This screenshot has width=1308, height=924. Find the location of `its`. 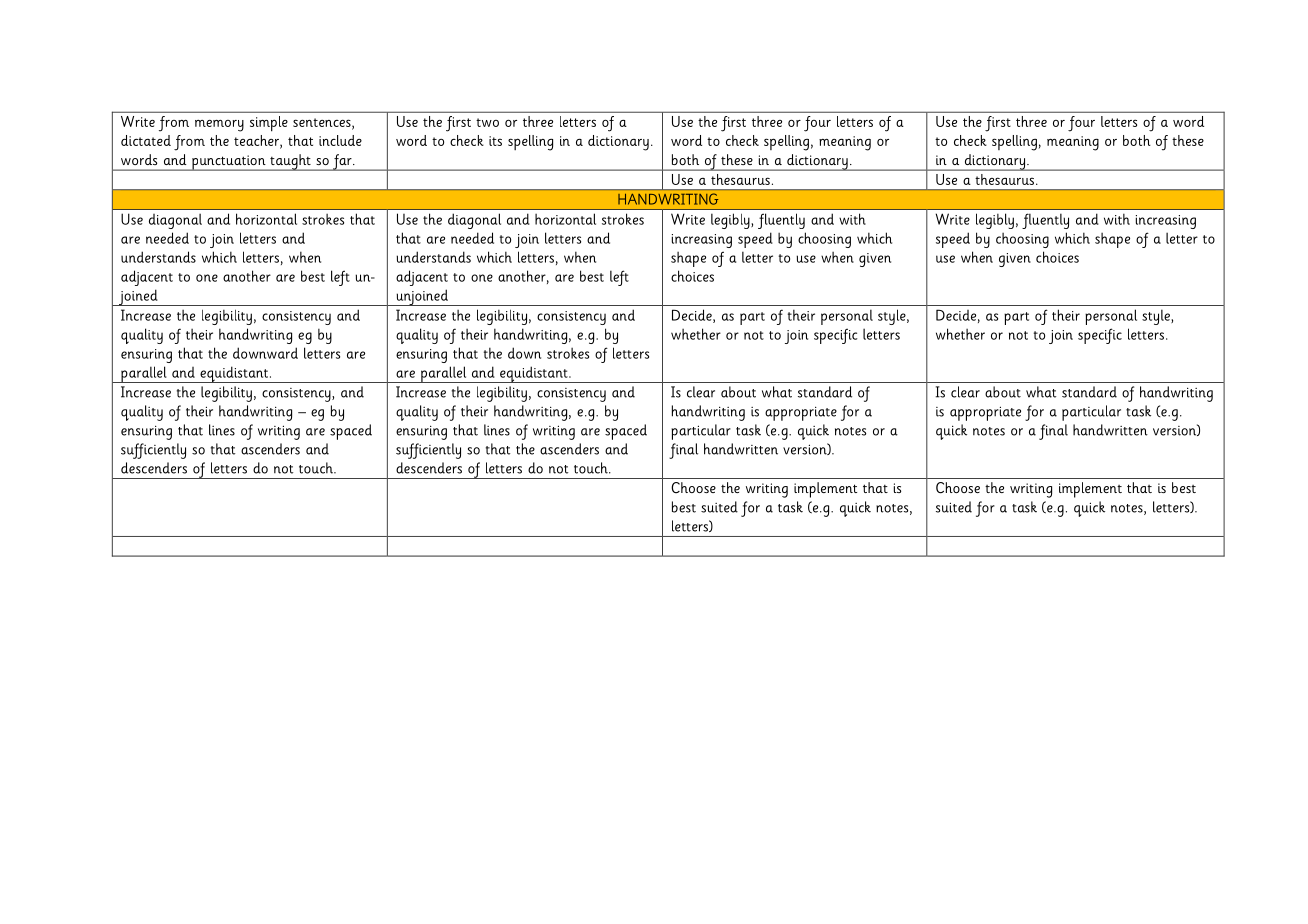

its is located at coordinates (495, 141).
